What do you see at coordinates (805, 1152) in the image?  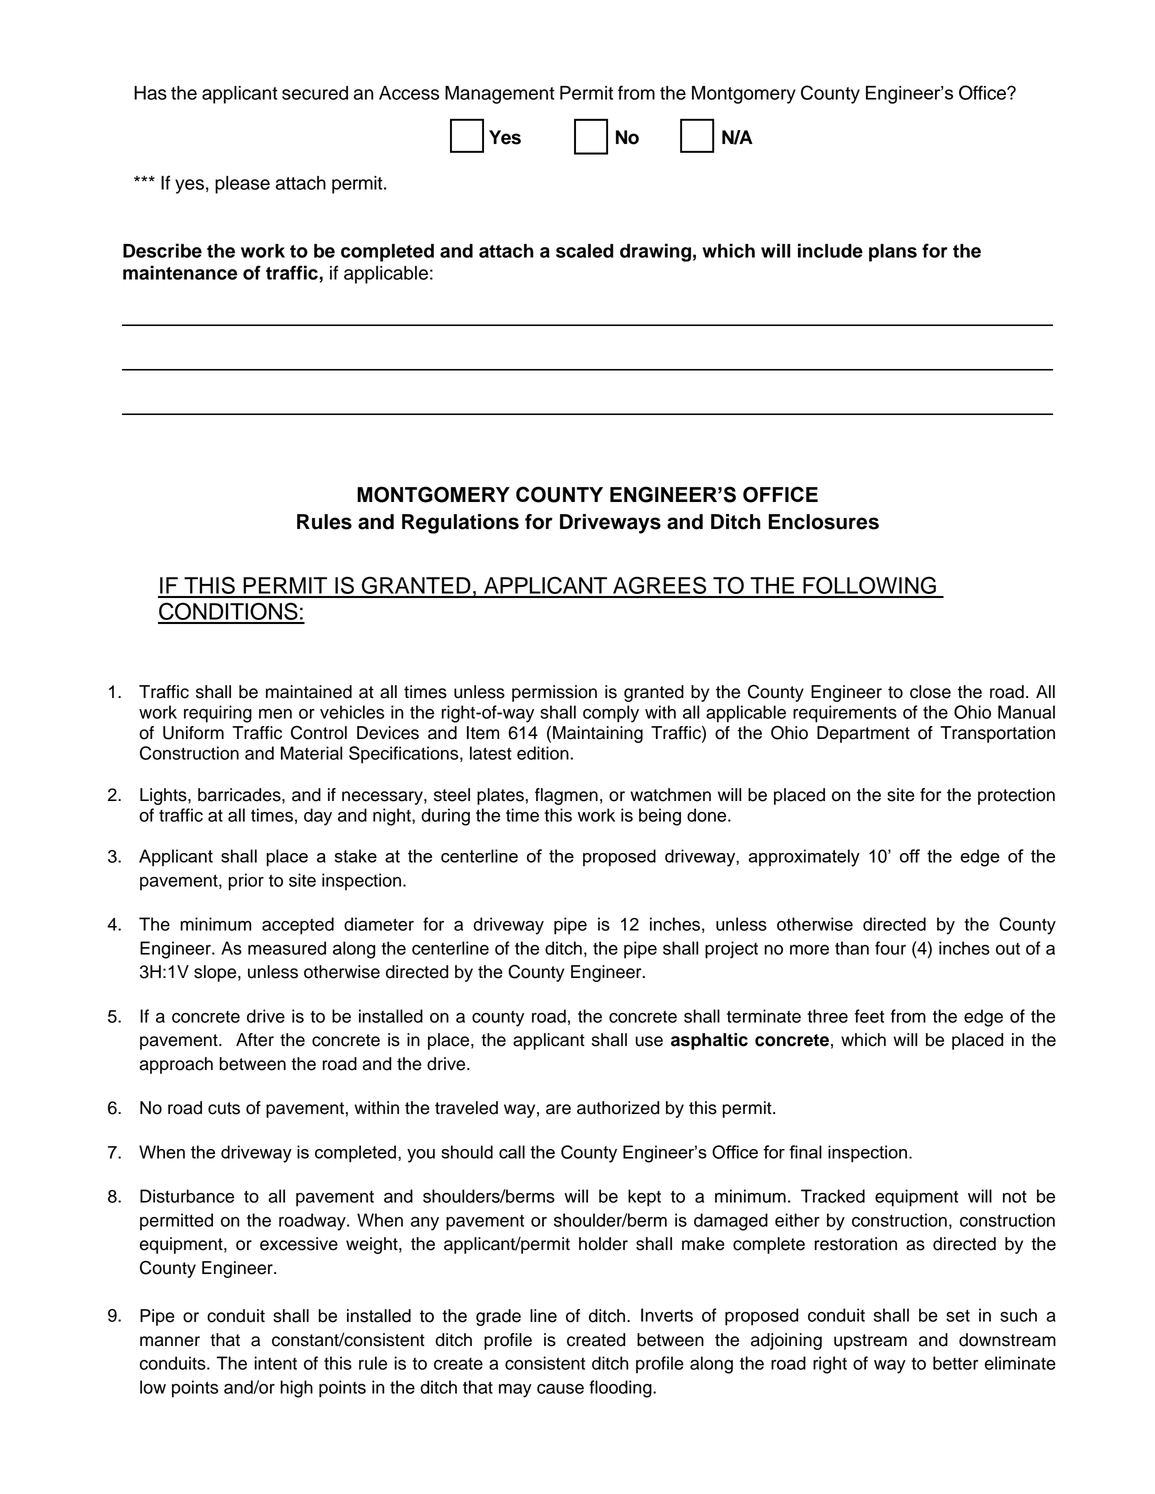 I see `final` at bounding box center [805, 1152].
